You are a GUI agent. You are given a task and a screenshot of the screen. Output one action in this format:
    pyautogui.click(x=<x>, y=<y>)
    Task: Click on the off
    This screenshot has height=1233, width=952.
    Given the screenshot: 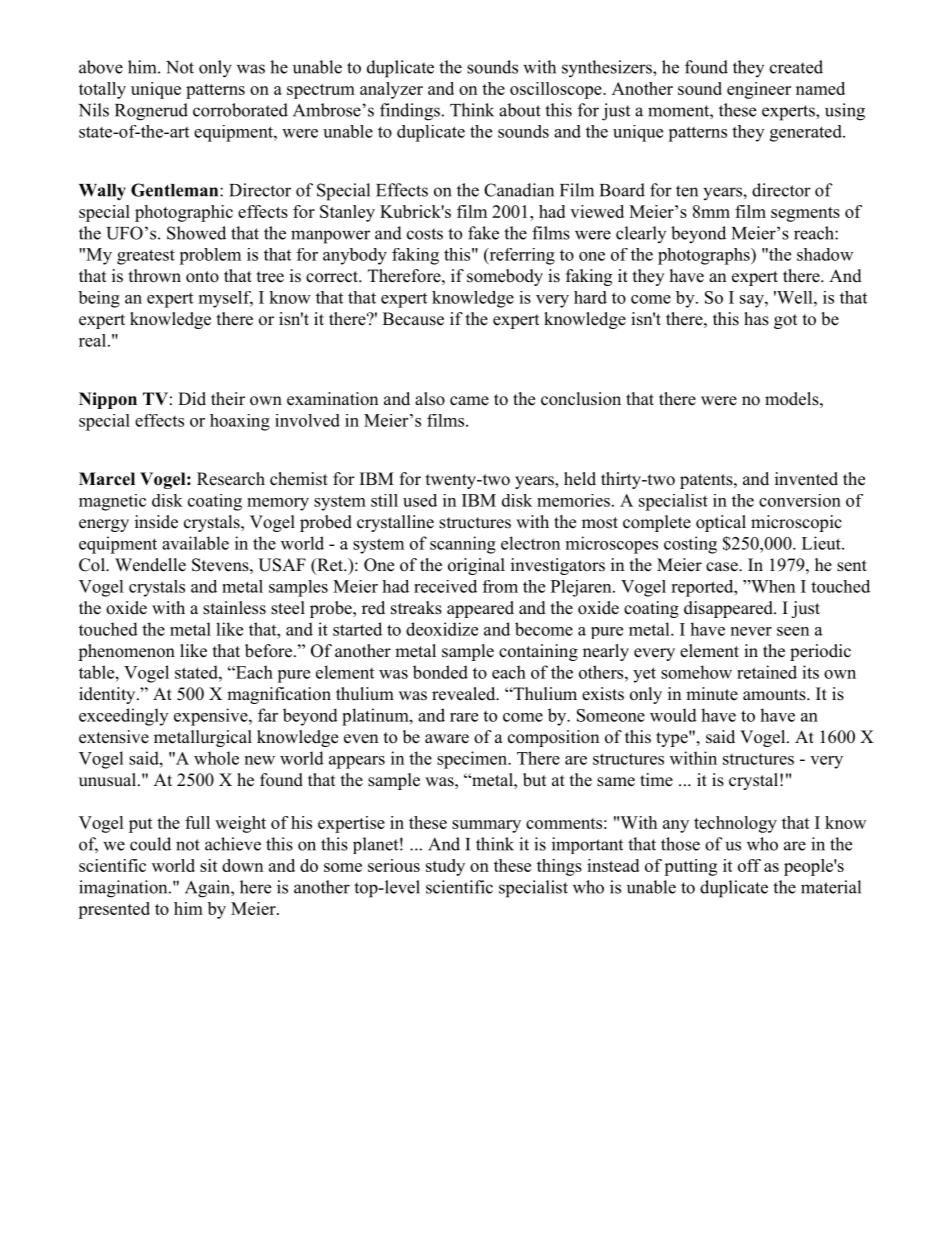 What is the action you would take?
    pyautogui.click(x=749, y=865)
